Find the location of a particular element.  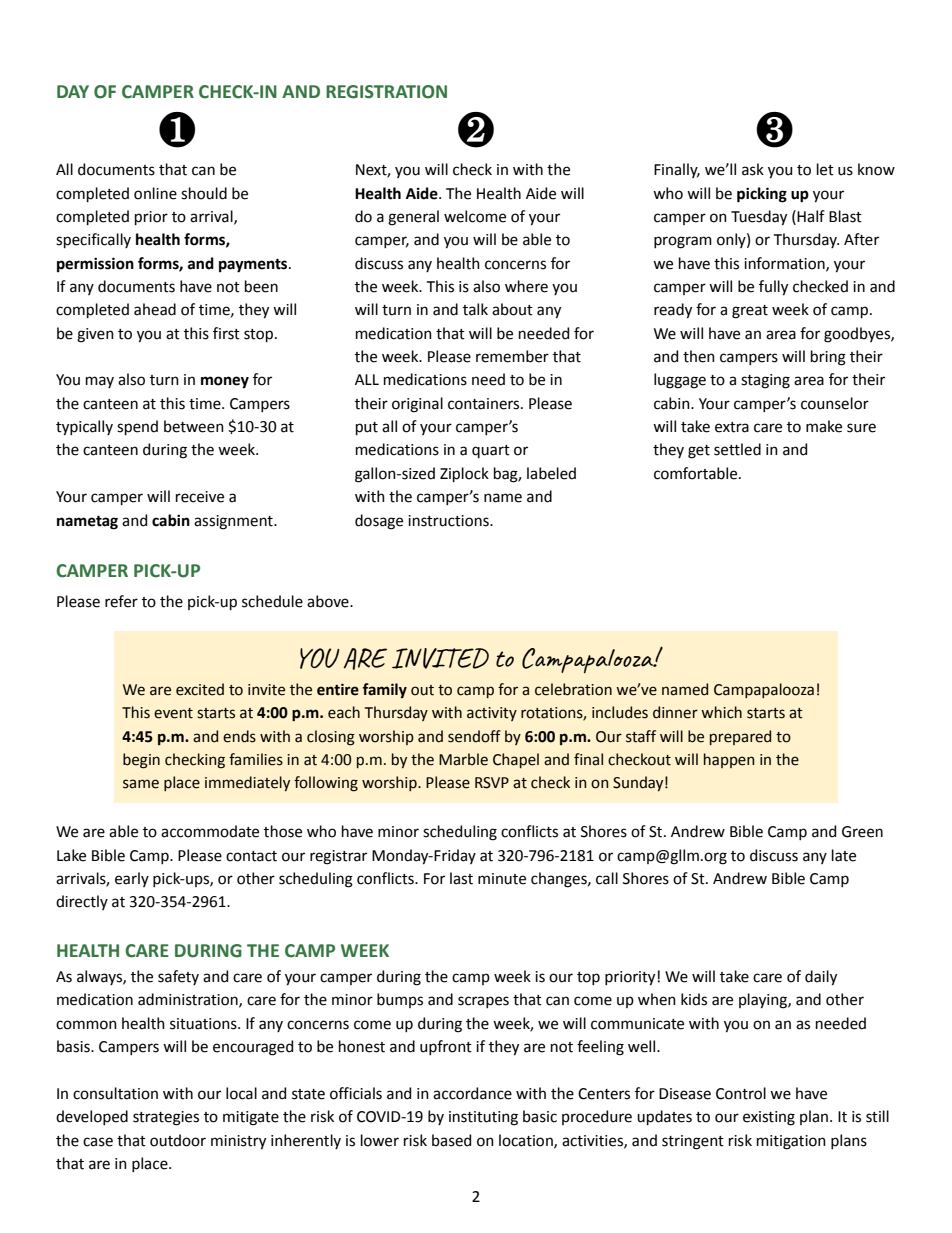

REGISTRATION is located at coordinates (386, 92).
